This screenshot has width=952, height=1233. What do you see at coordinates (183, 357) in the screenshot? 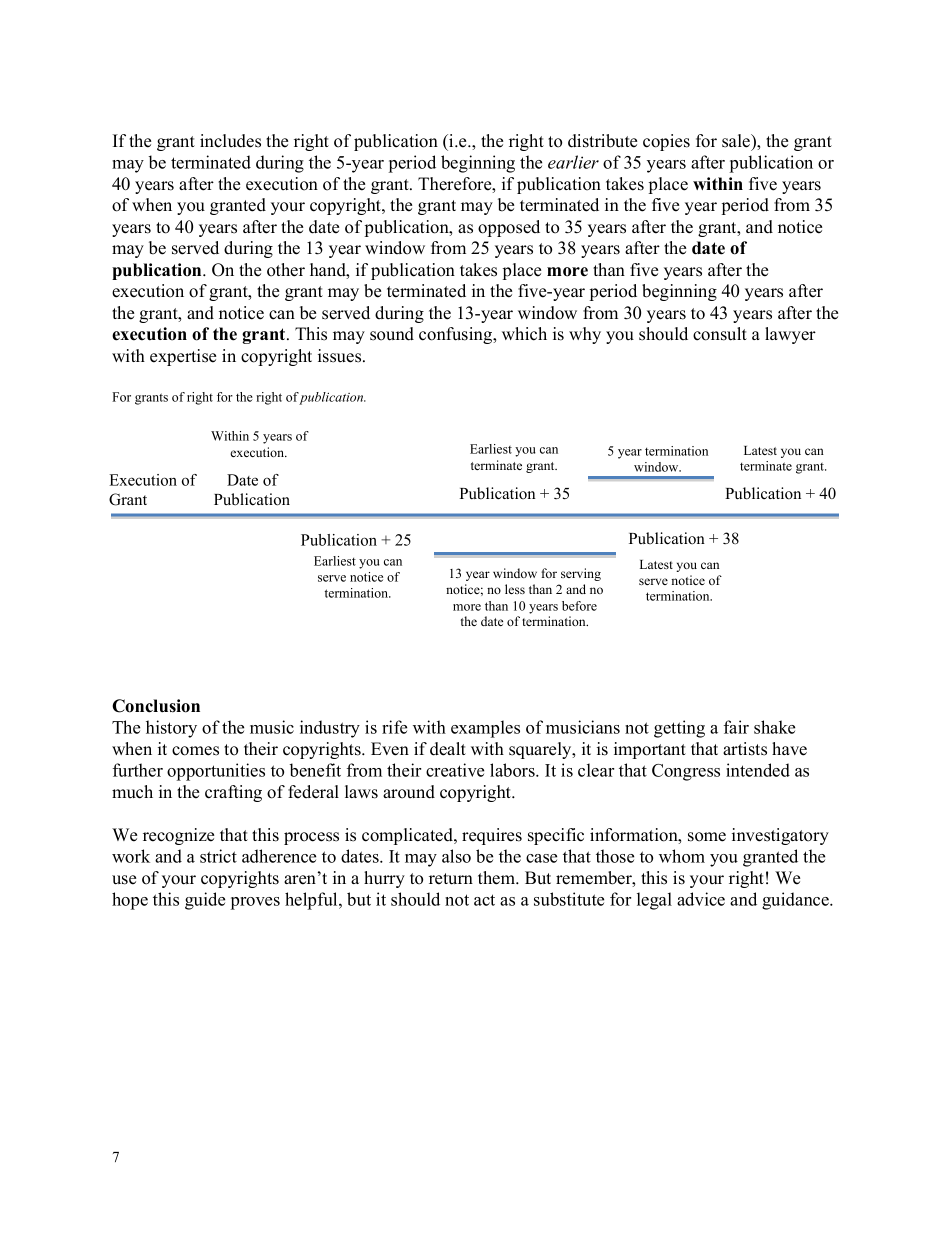
I see `expertise` at bounding box center [183, 357].
